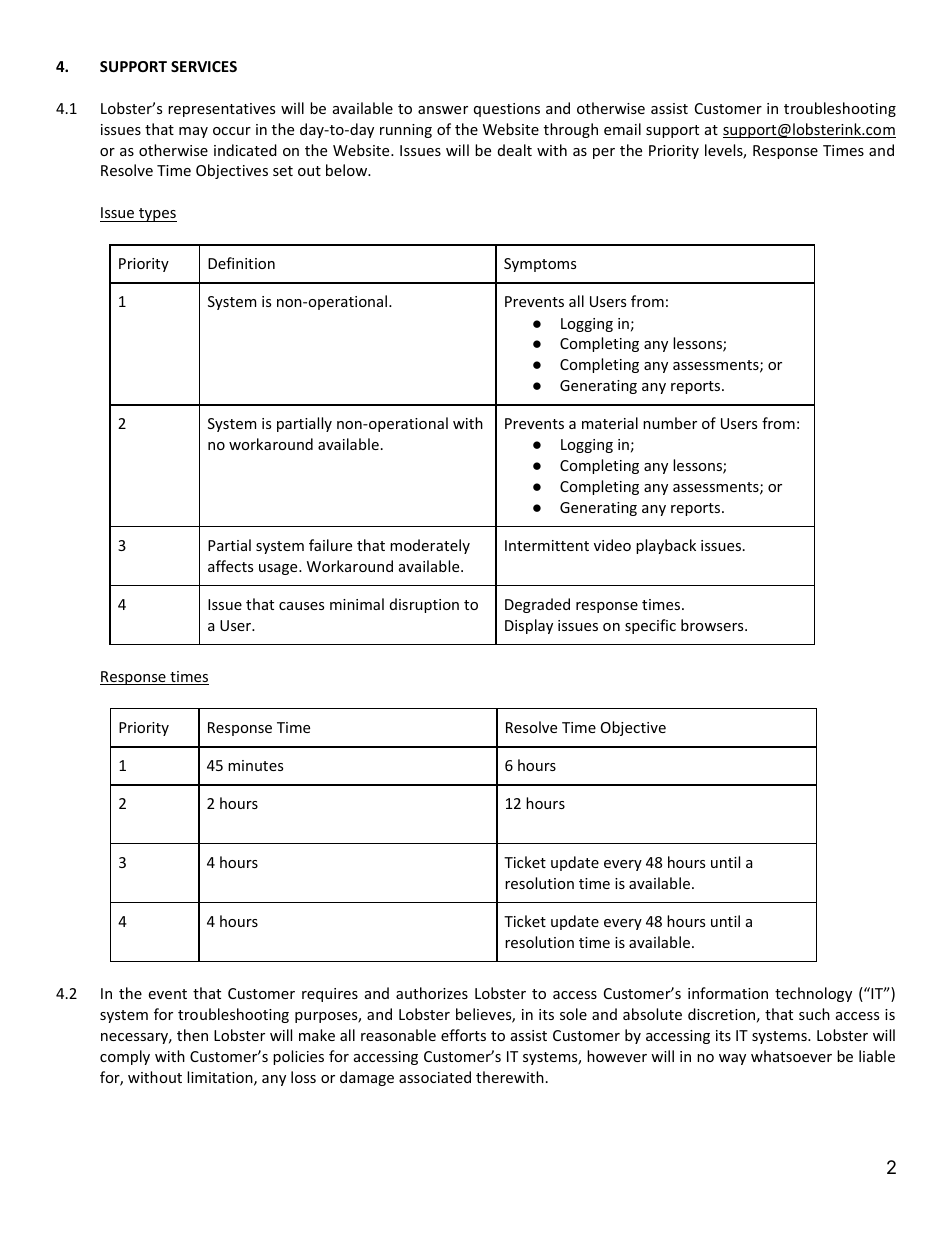  Describe the element at coordinates (547, 545) in the page. I see `Intermittent` at that location.
